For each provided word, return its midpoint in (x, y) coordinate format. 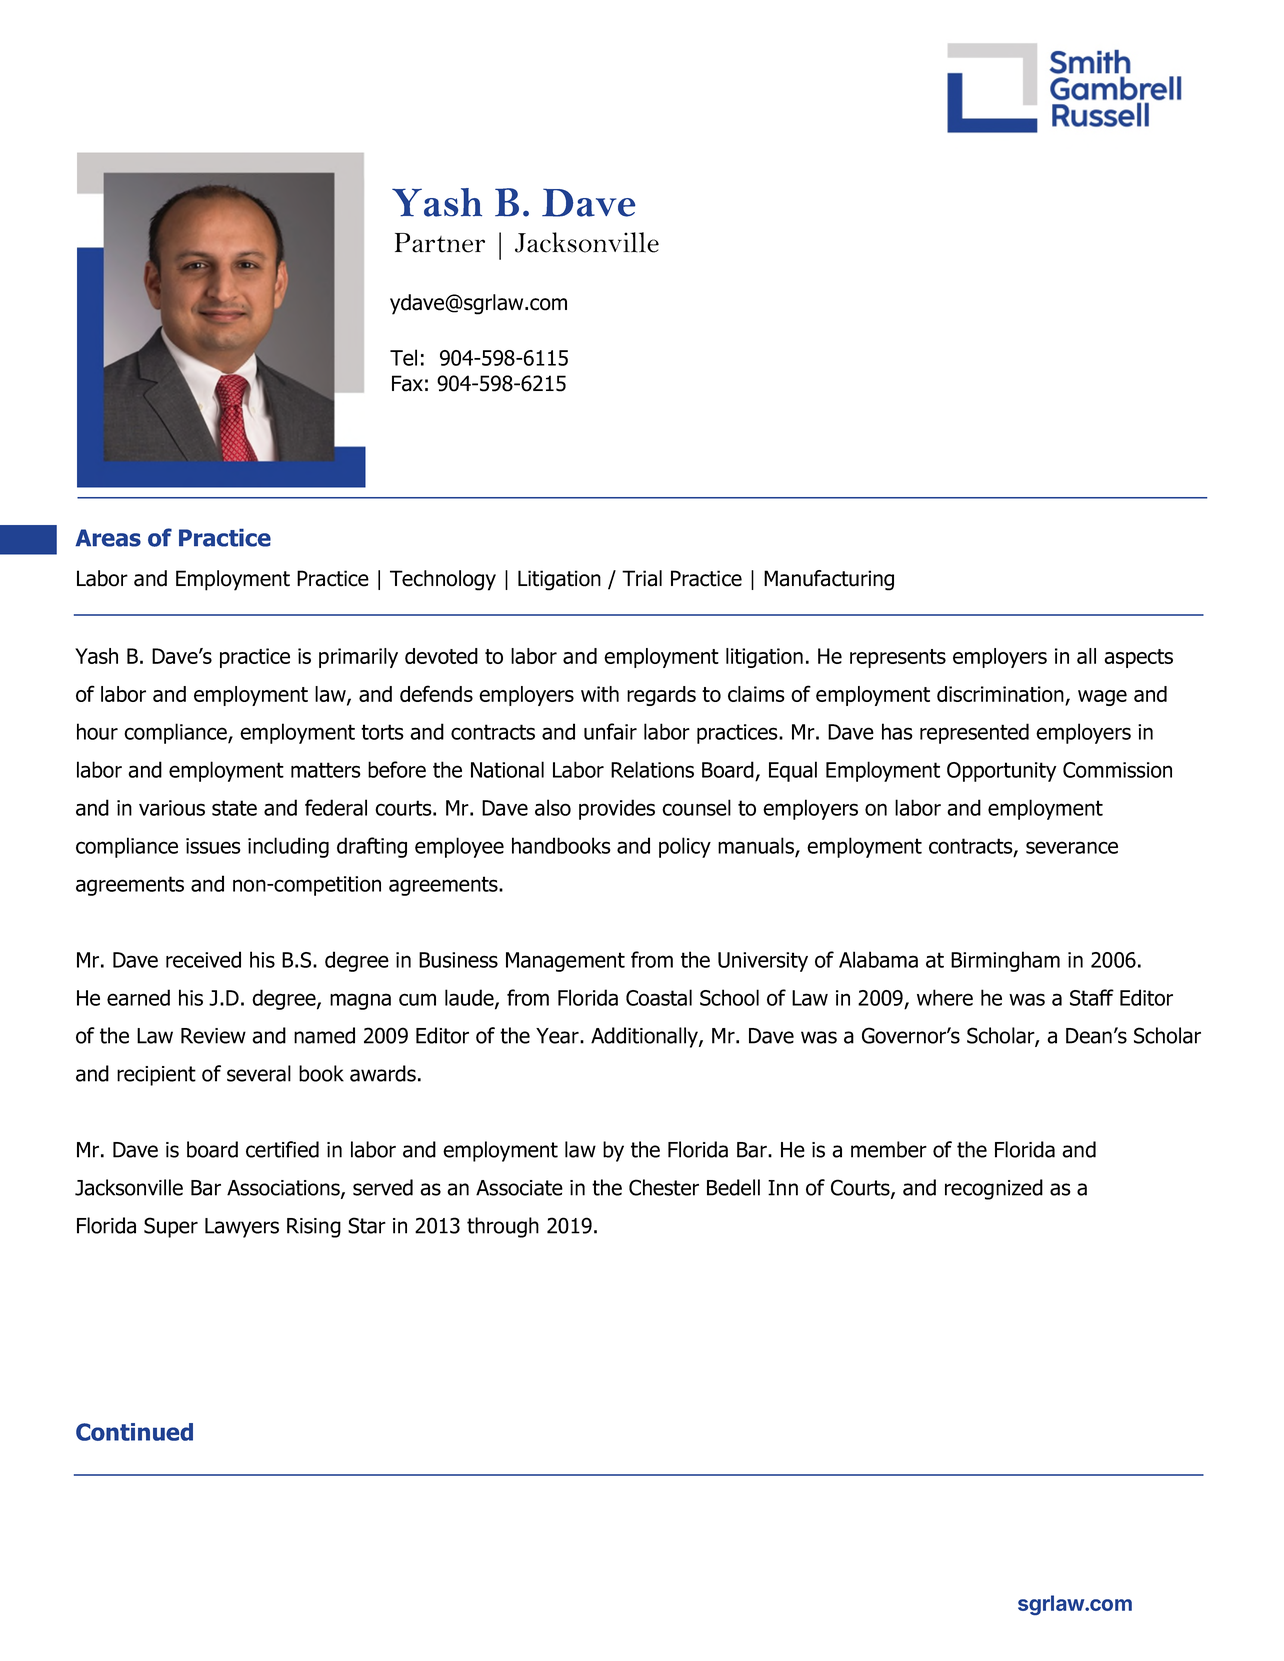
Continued (134, 1432)
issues (213, 846)
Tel (403, 357)
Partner (440, 243)
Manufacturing (829, 580)
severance (1072, 847)
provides (617, 809)
